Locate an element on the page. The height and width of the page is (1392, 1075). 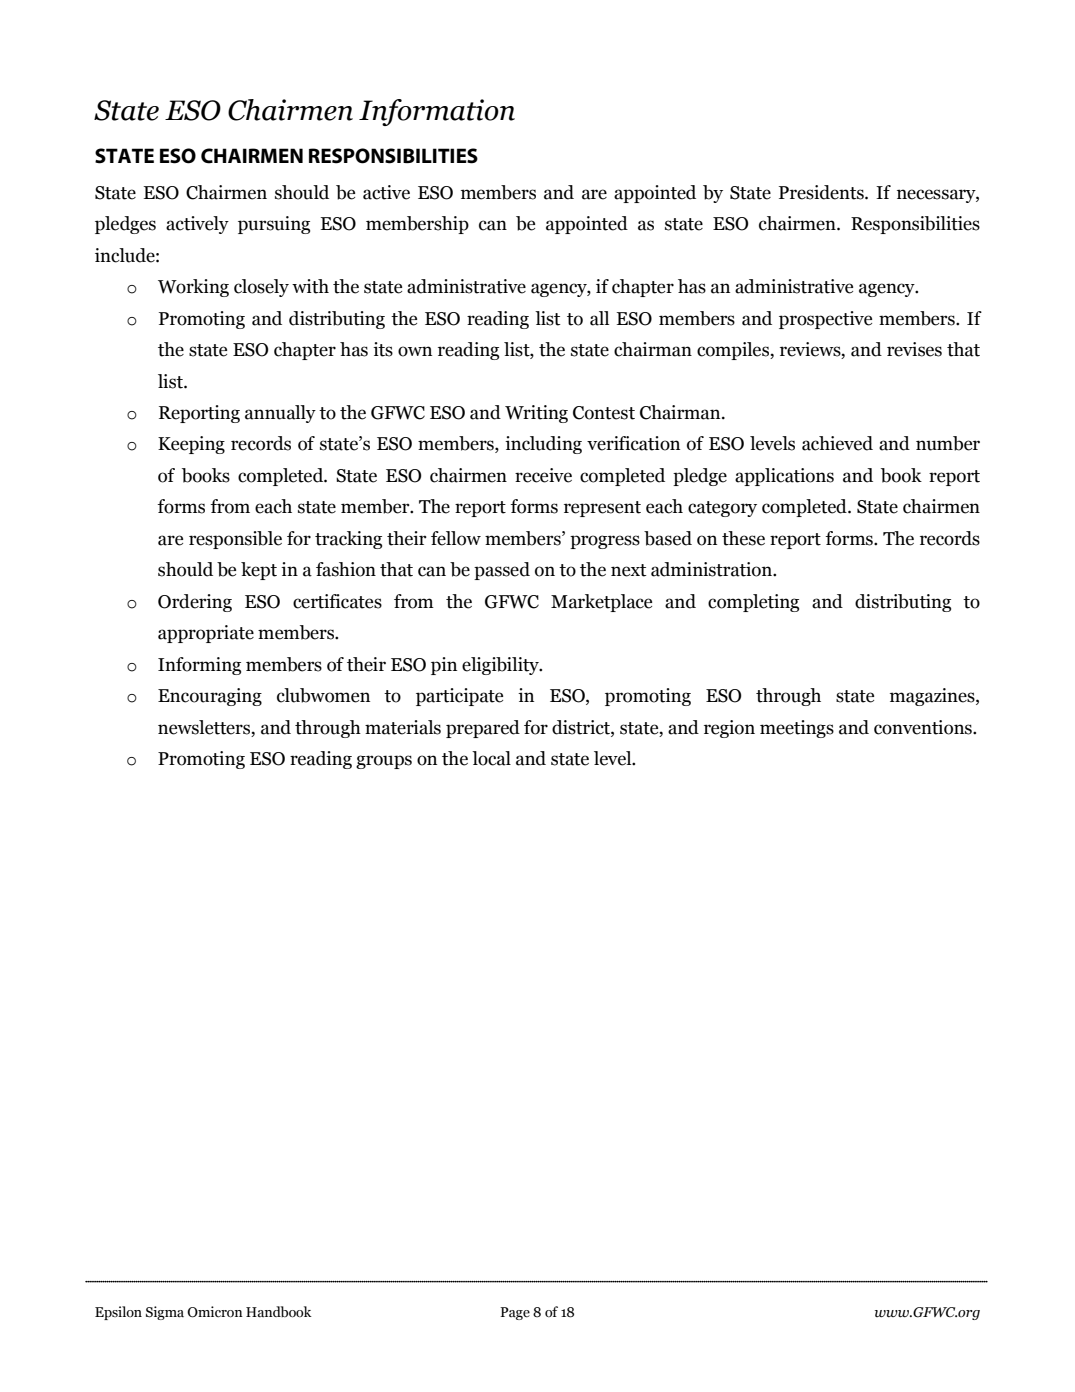
local is located at coordinates (491, 758).
